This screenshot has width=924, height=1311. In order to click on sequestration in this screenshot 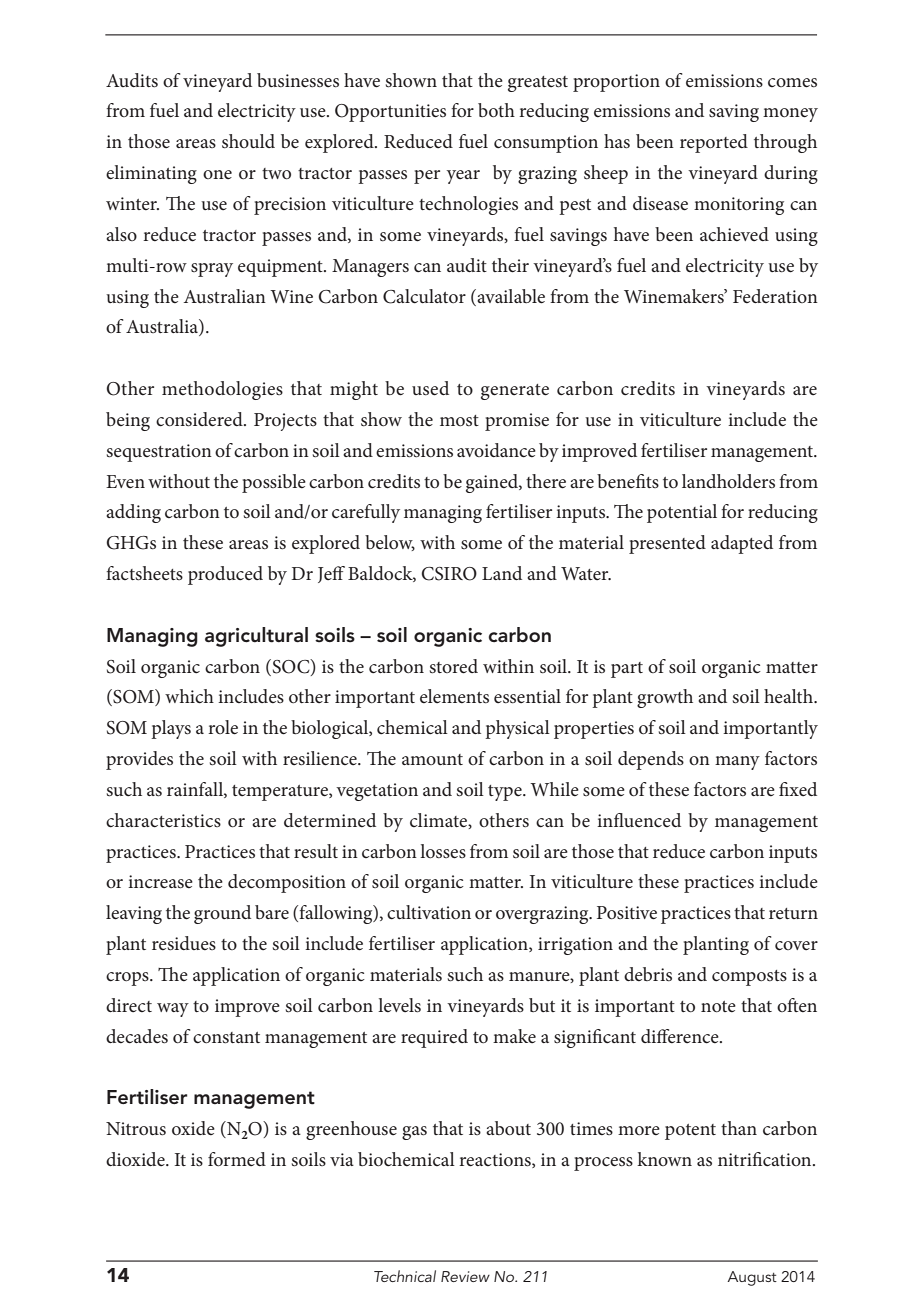, I will do `click(159, 453)`.
